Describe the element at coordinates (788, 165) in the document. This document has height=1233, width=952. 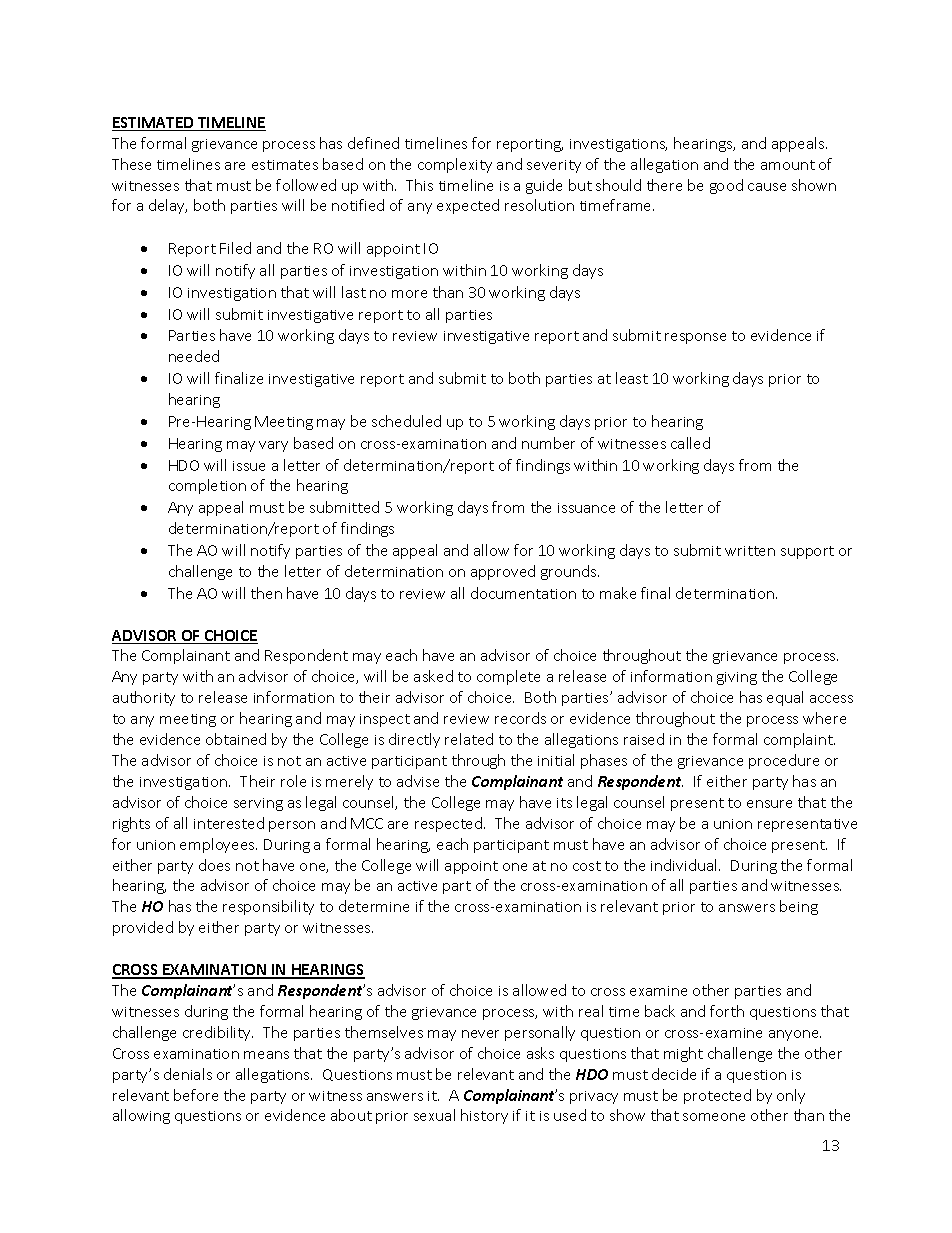
I see `amount` at that location.
